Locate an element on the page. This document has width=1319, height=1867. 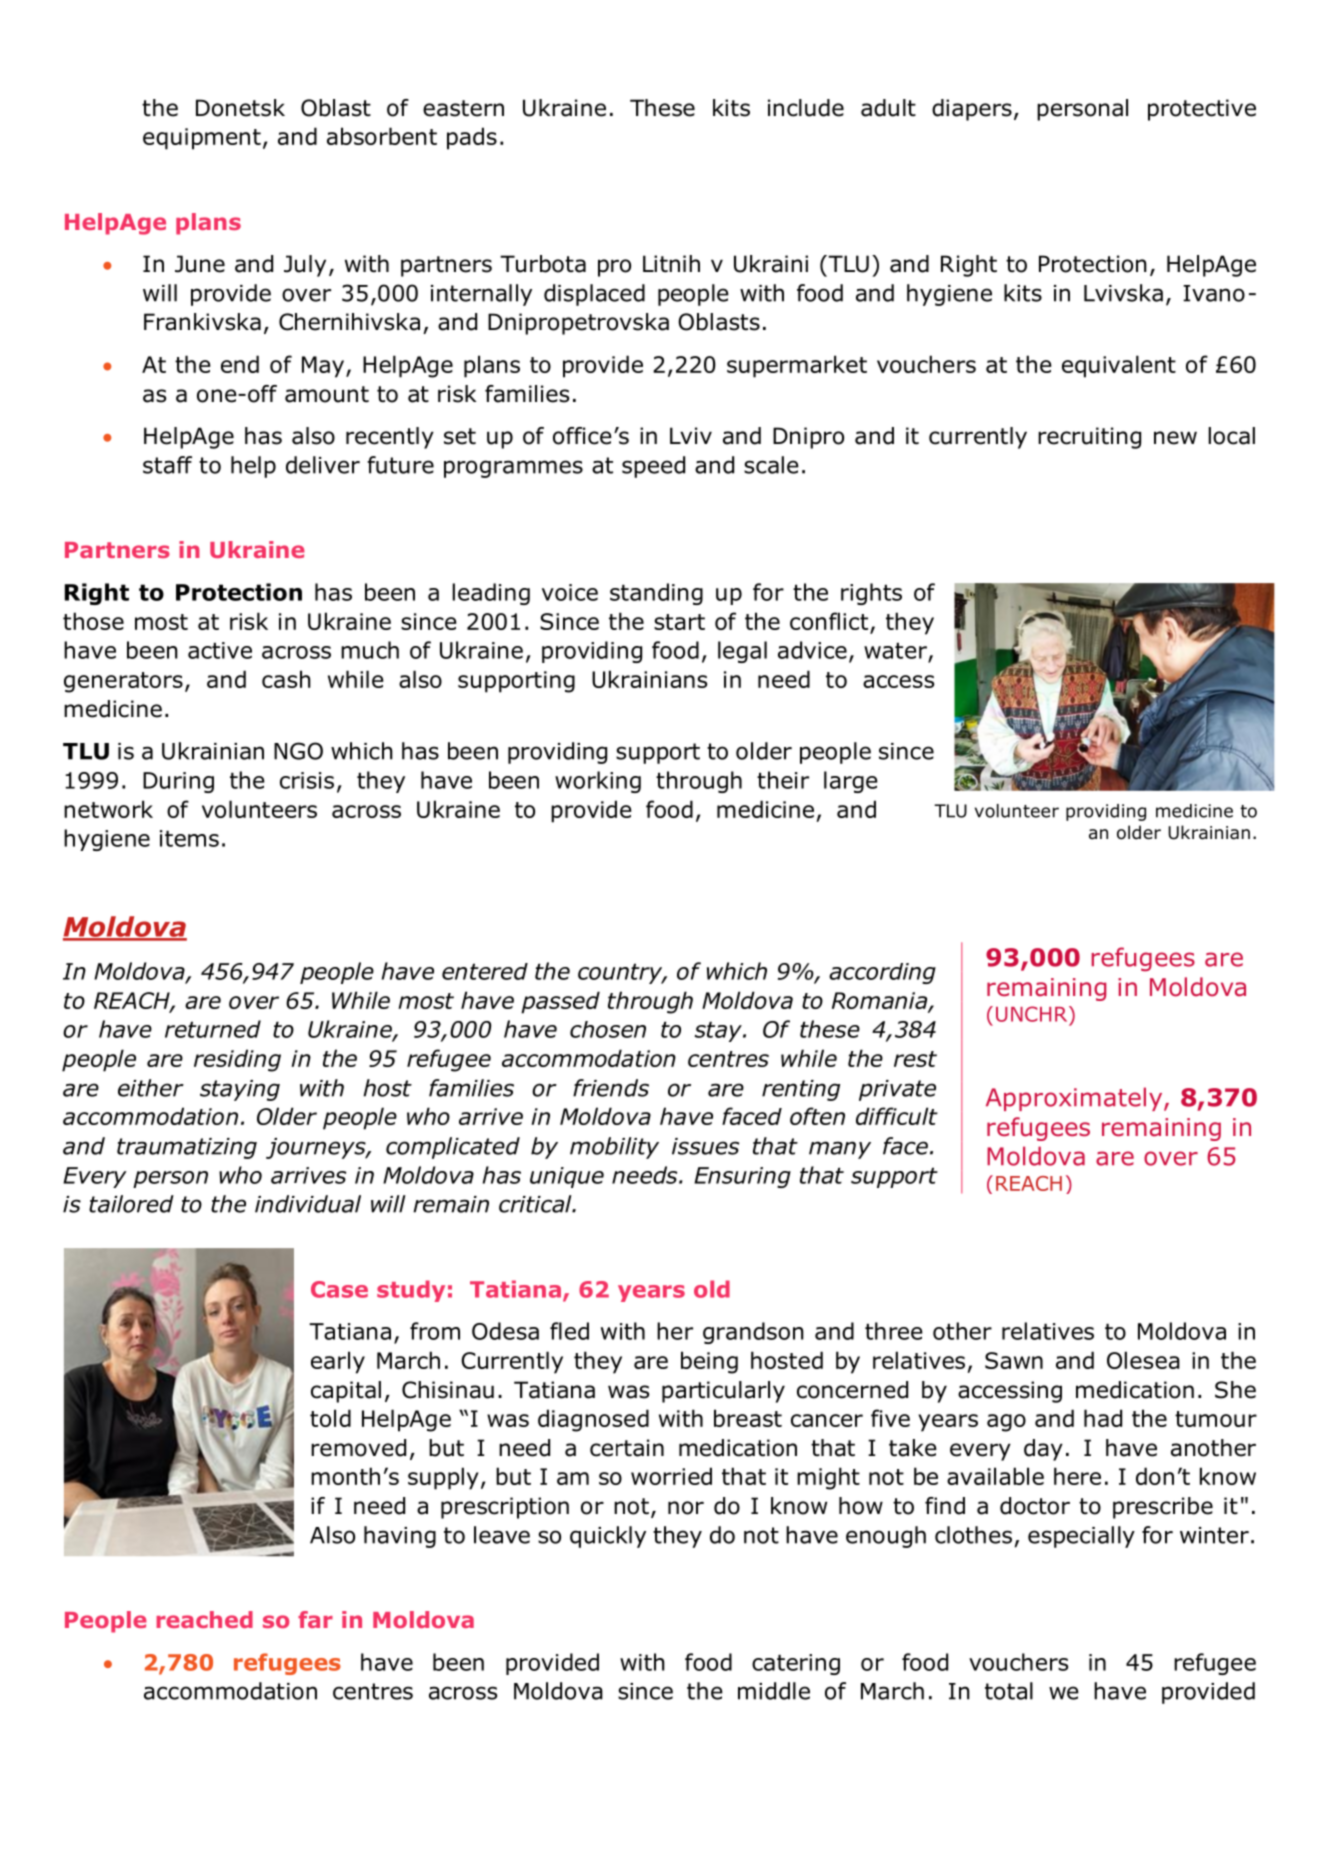
include is located at coordinates (806, 108).
